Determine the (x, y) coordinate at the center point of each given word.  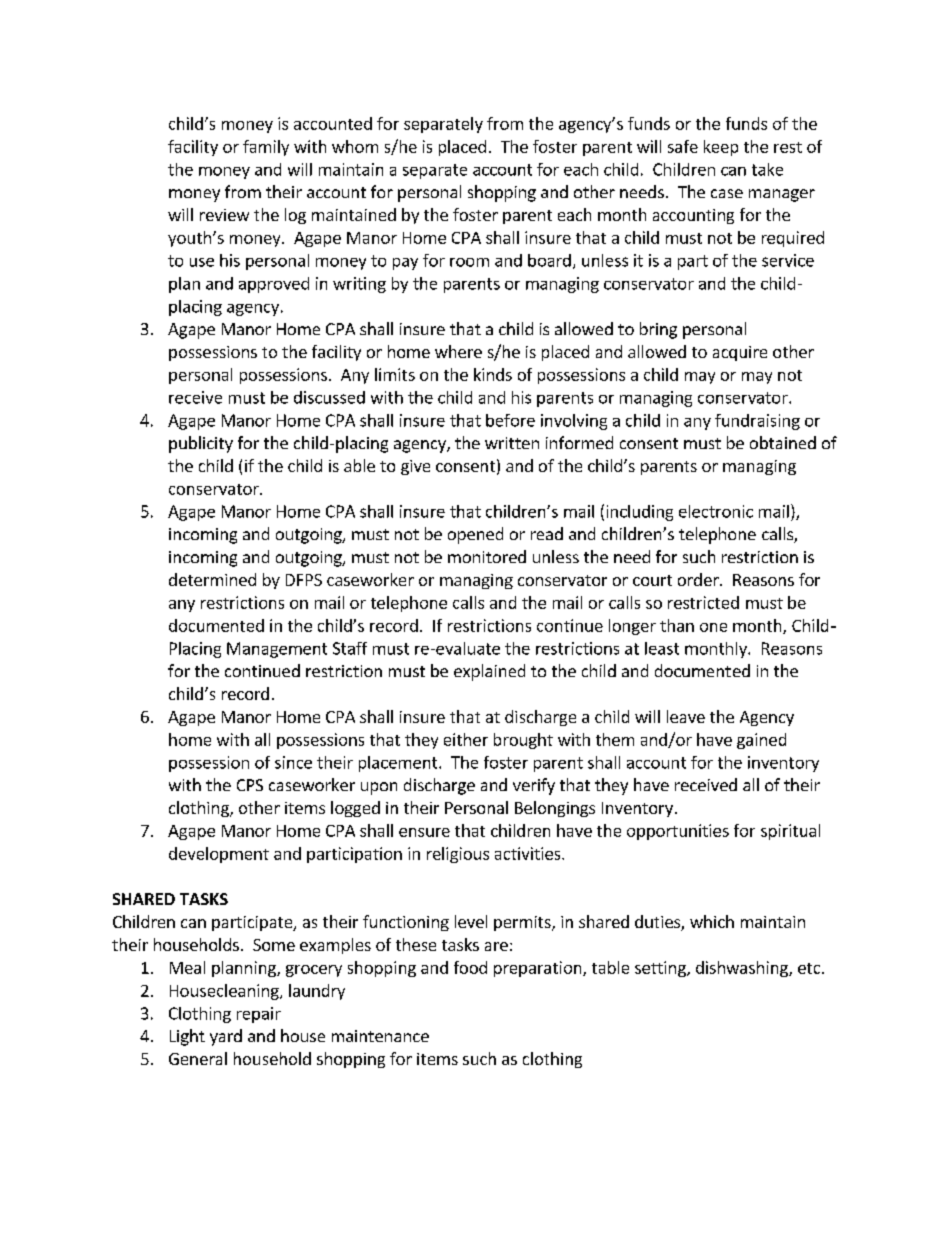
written (512, 443)
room (469, 262)
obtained (783, 442)
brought (523, 741)
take (767, 169)
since (293, 762)
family (266, 148)
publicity (201, 444)
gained (761, 741)
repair (259, 1015)
